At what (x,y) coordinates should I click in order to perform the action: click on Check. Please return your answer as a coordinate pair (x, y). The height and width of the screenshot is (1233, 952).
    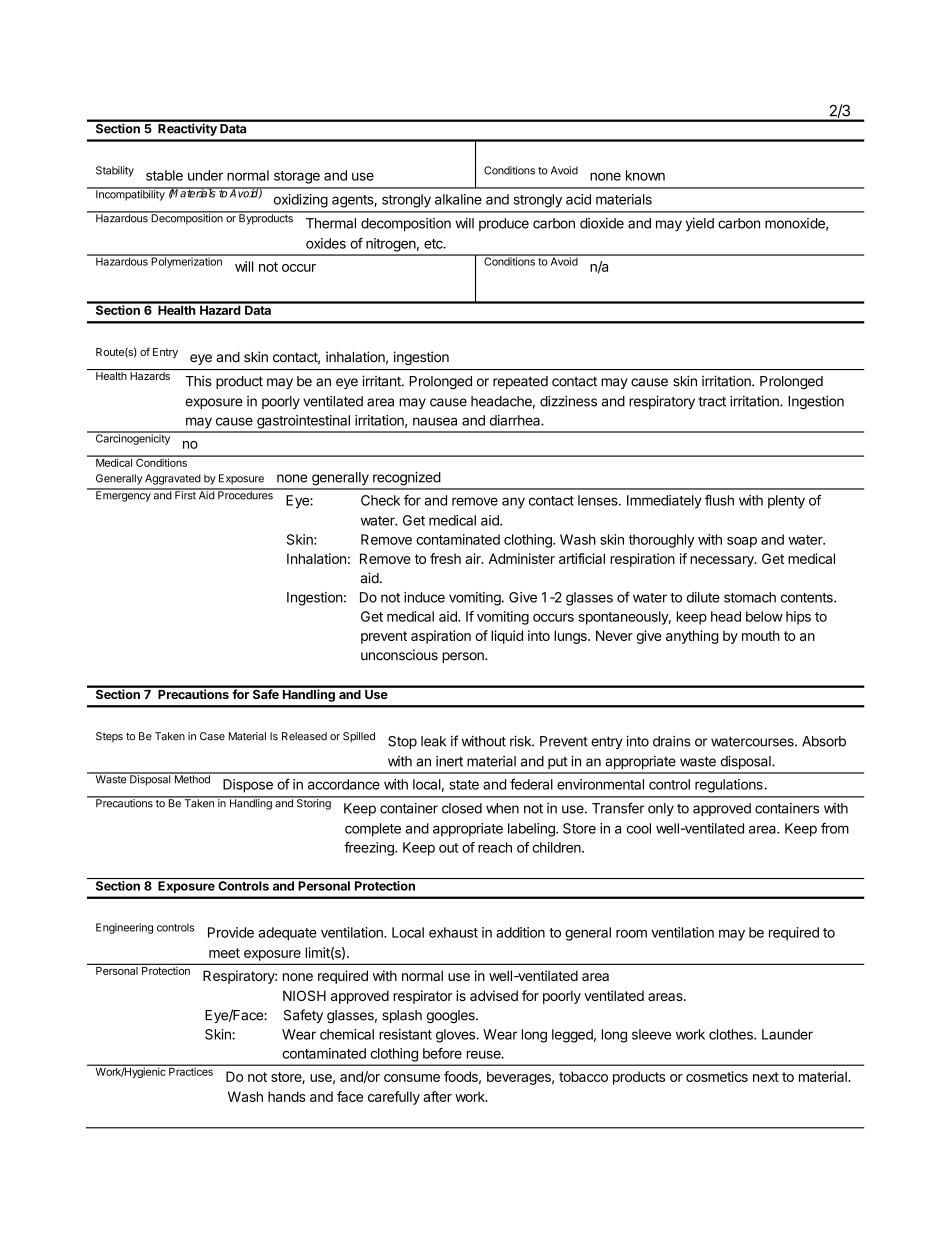
    Looking at the image, I should click on (380, 500).
